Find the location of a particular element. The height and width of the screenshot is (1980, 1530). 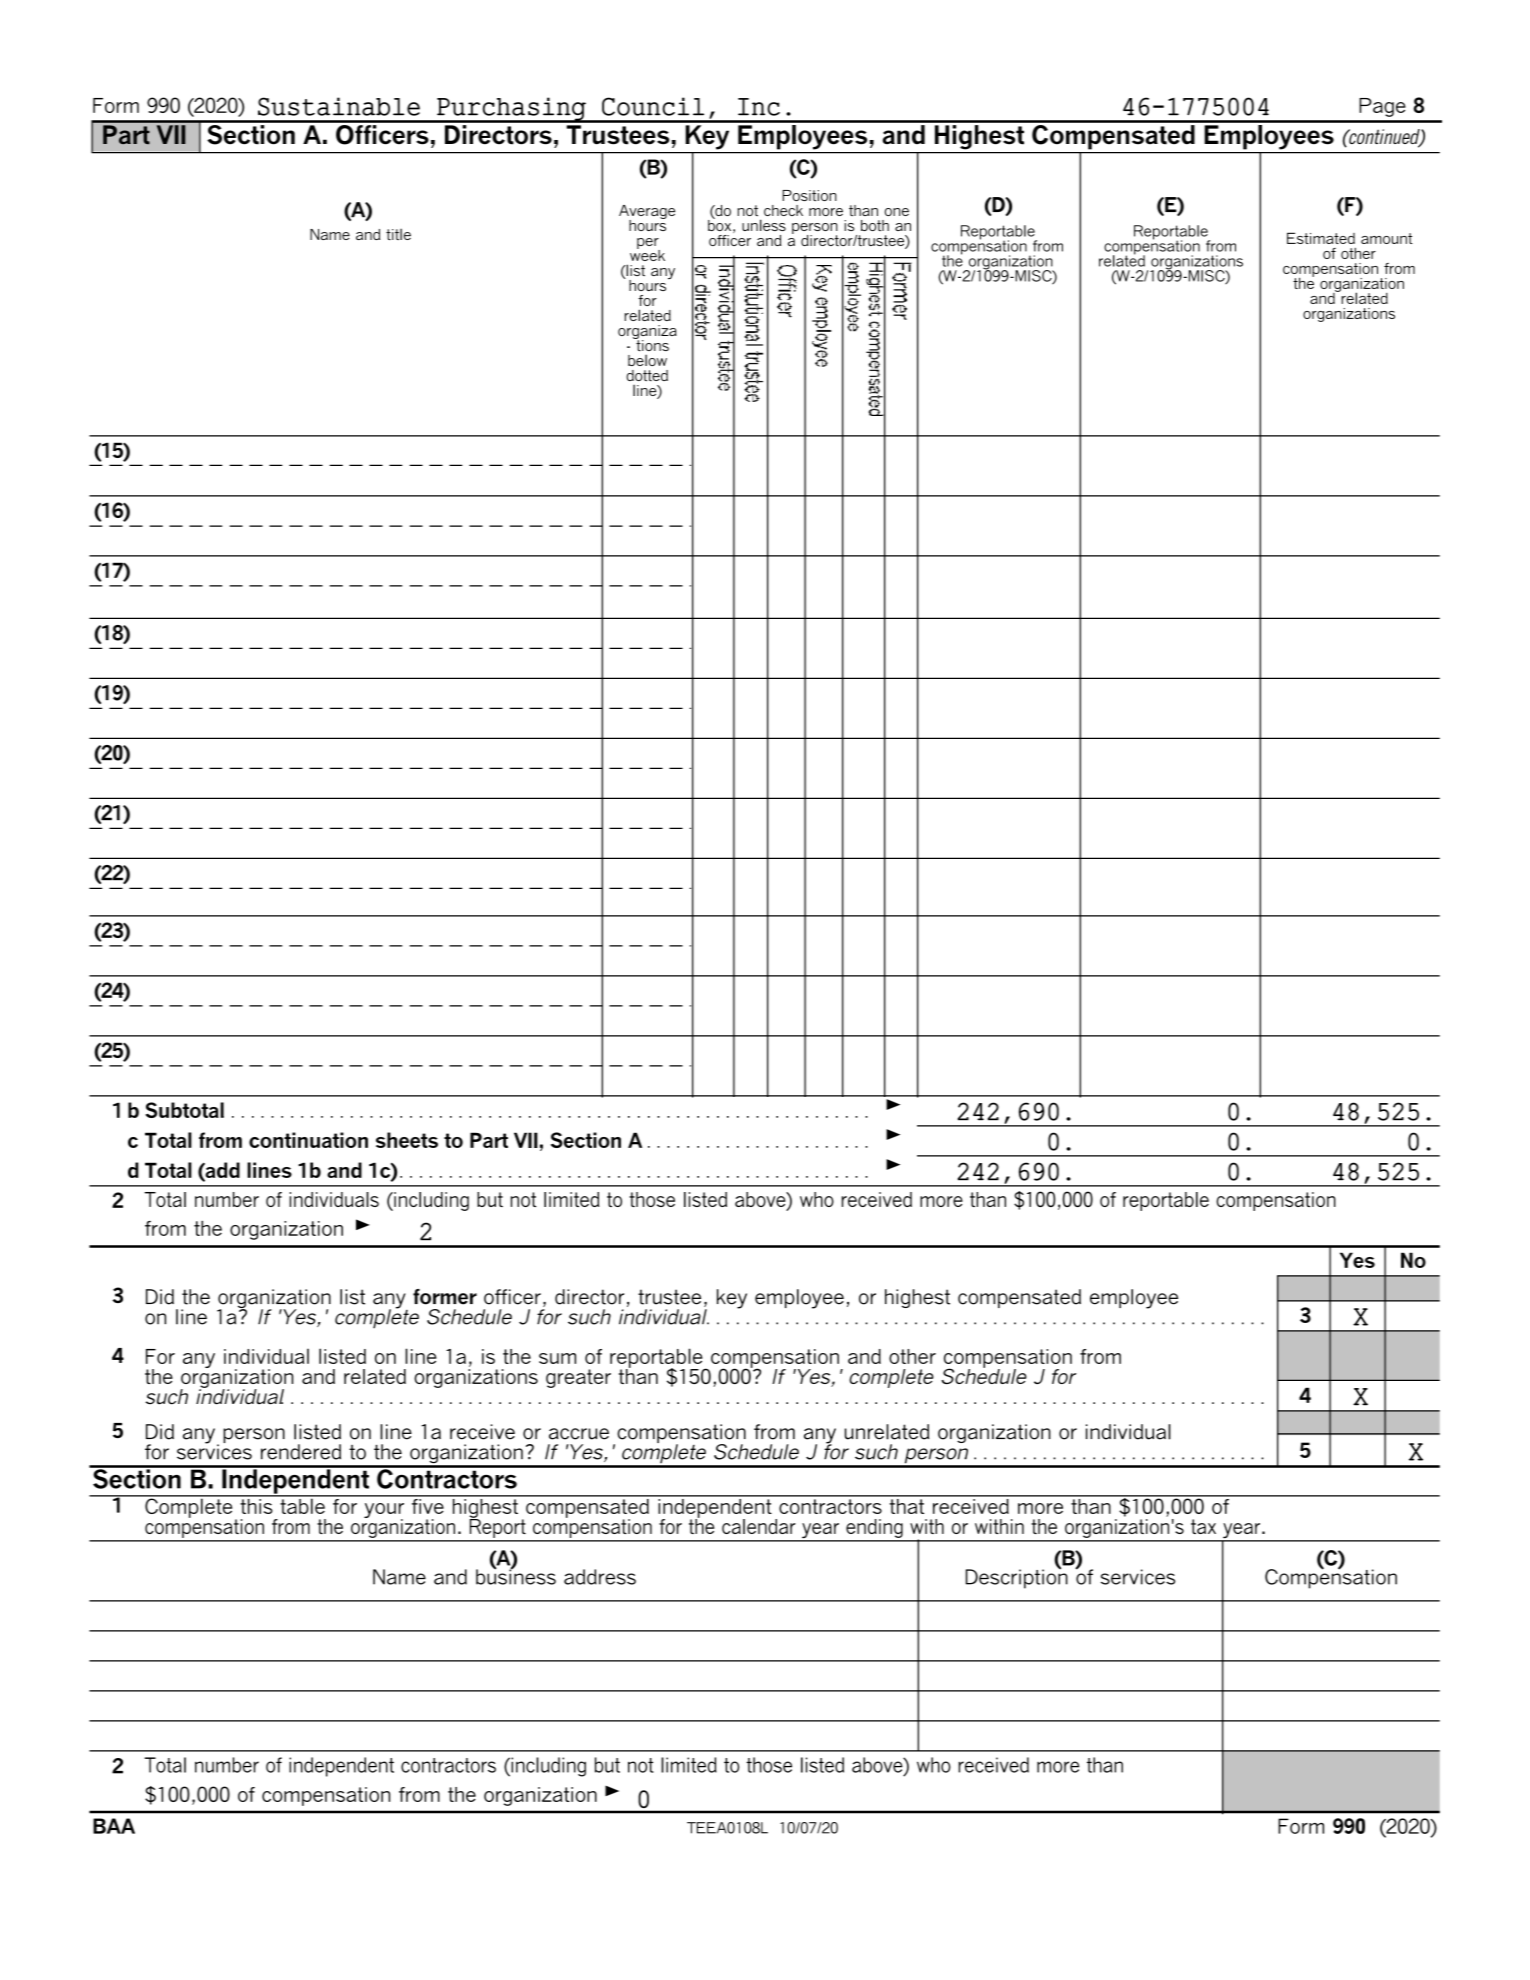

dotted is located at coordinates (647, 375).
